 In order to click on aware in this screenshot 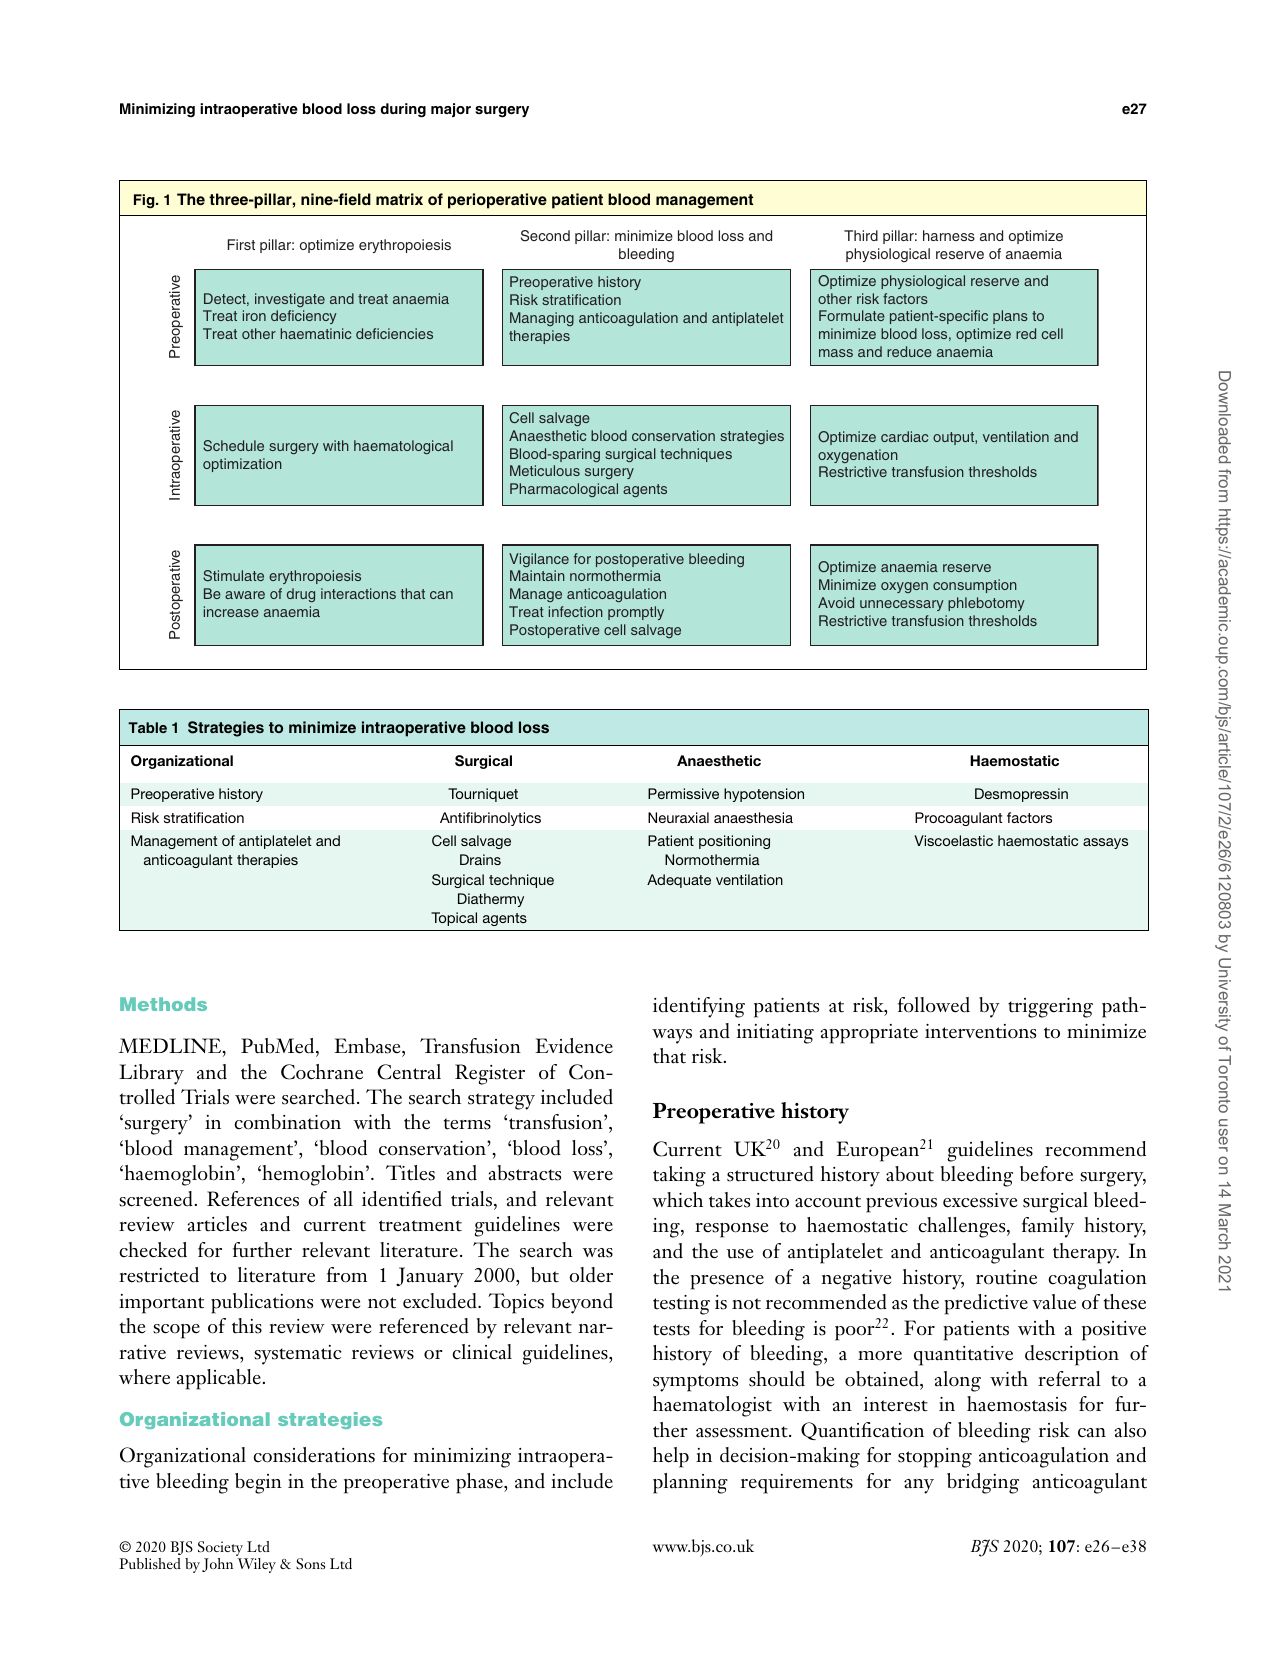, I will do `click(245, 595)`.
